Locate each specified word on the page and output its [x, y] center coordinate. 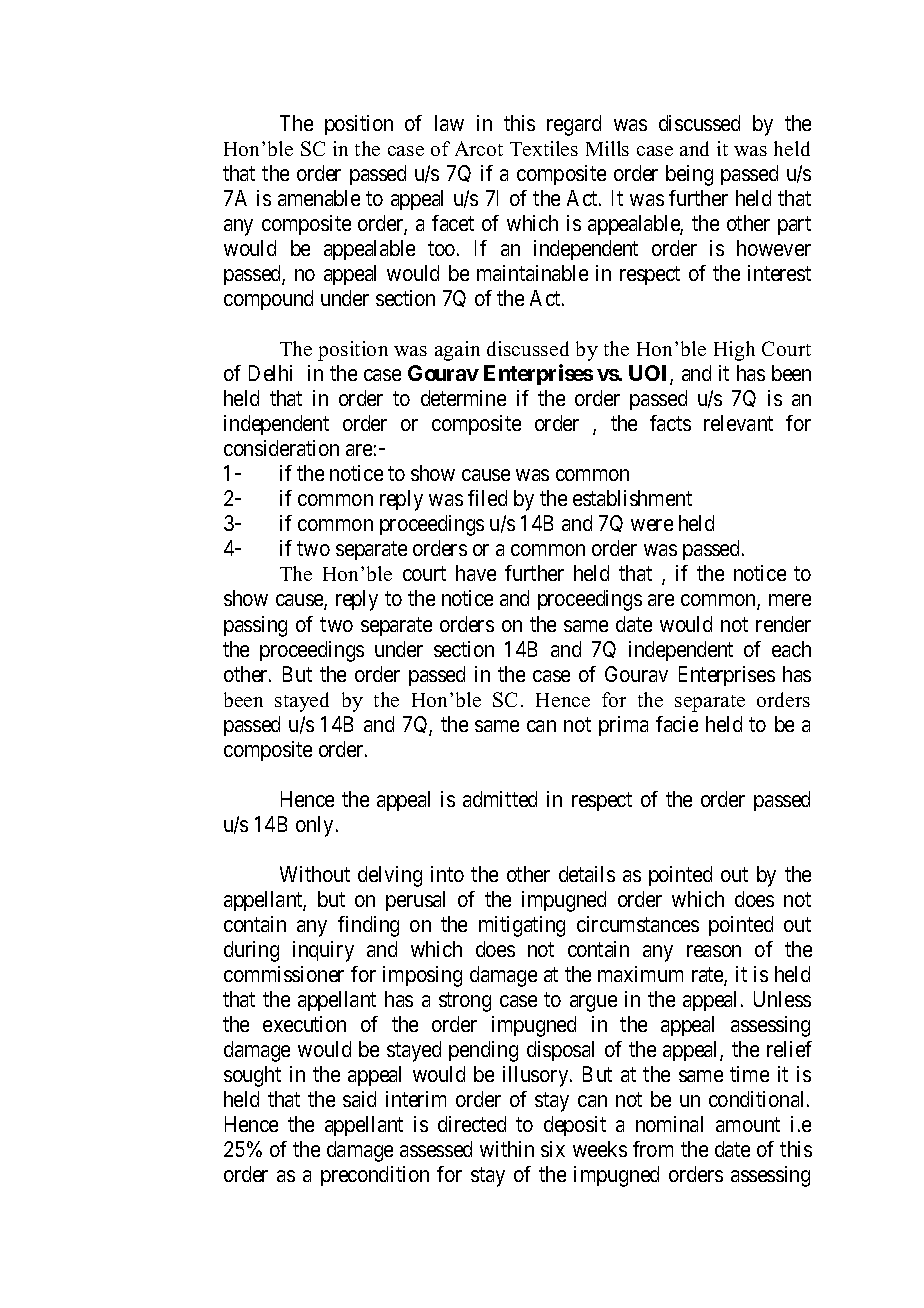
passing [255, 626]
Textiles [544, 148]
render [783, 624]
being [689, 175]
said [359, 1099]
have [476, 573]
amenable [319, 198]
